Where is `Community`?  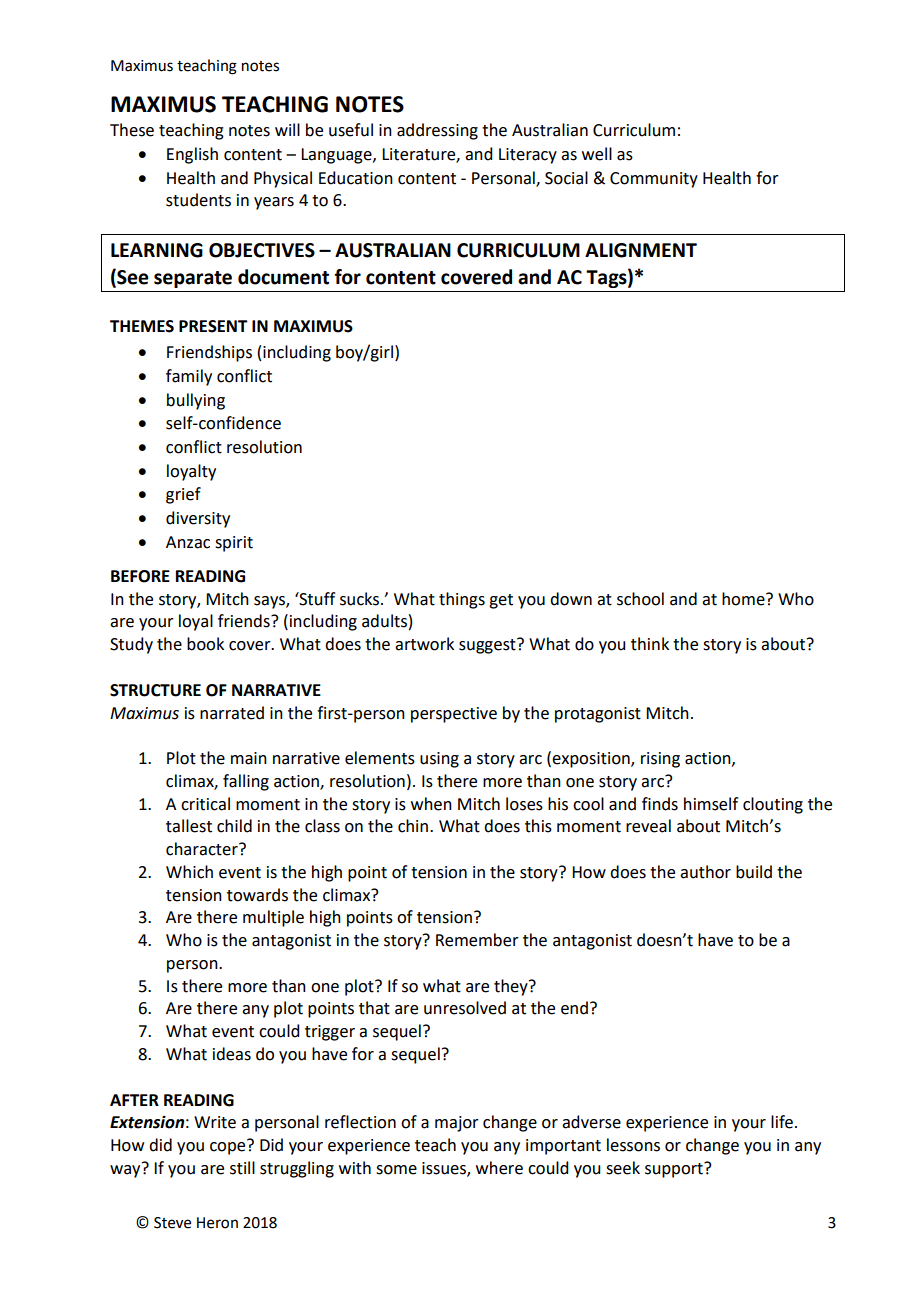 Community is located at coordinates (654, 180).
